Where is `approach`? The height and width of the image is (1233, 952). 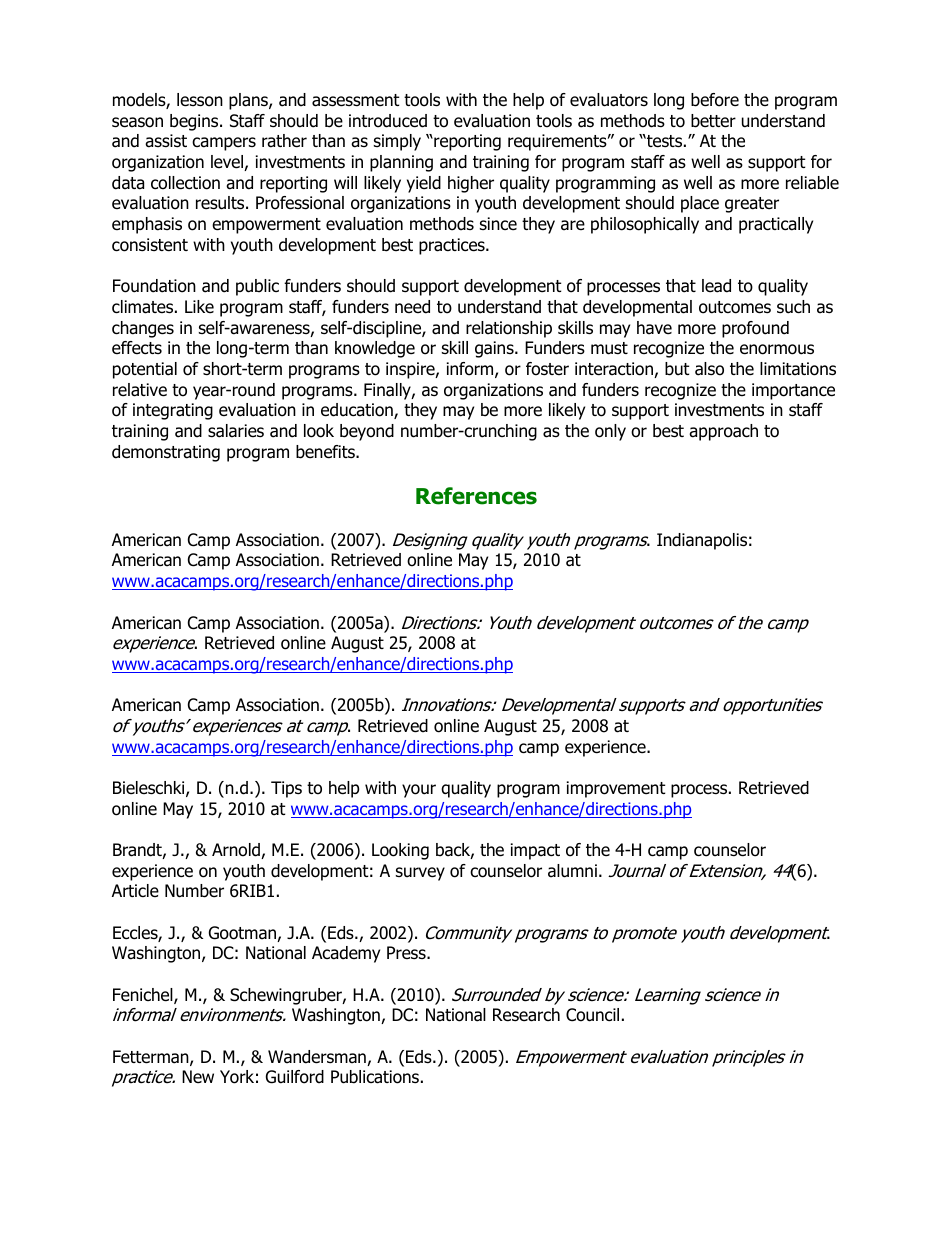
approach is located at coordinates (723, 432).
